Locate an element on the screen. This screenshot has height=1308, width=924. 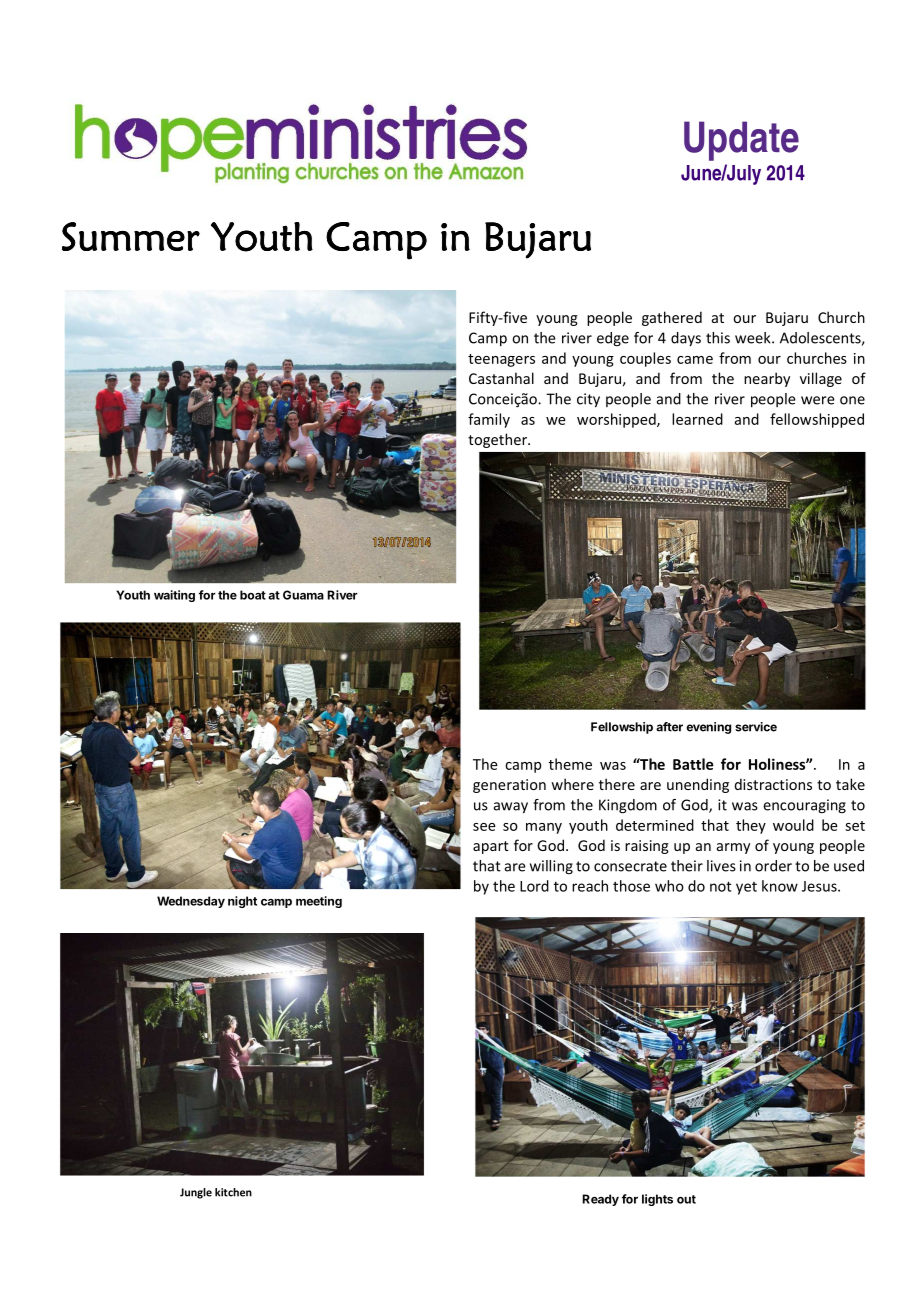
week is located at coordinates (754, 338).
